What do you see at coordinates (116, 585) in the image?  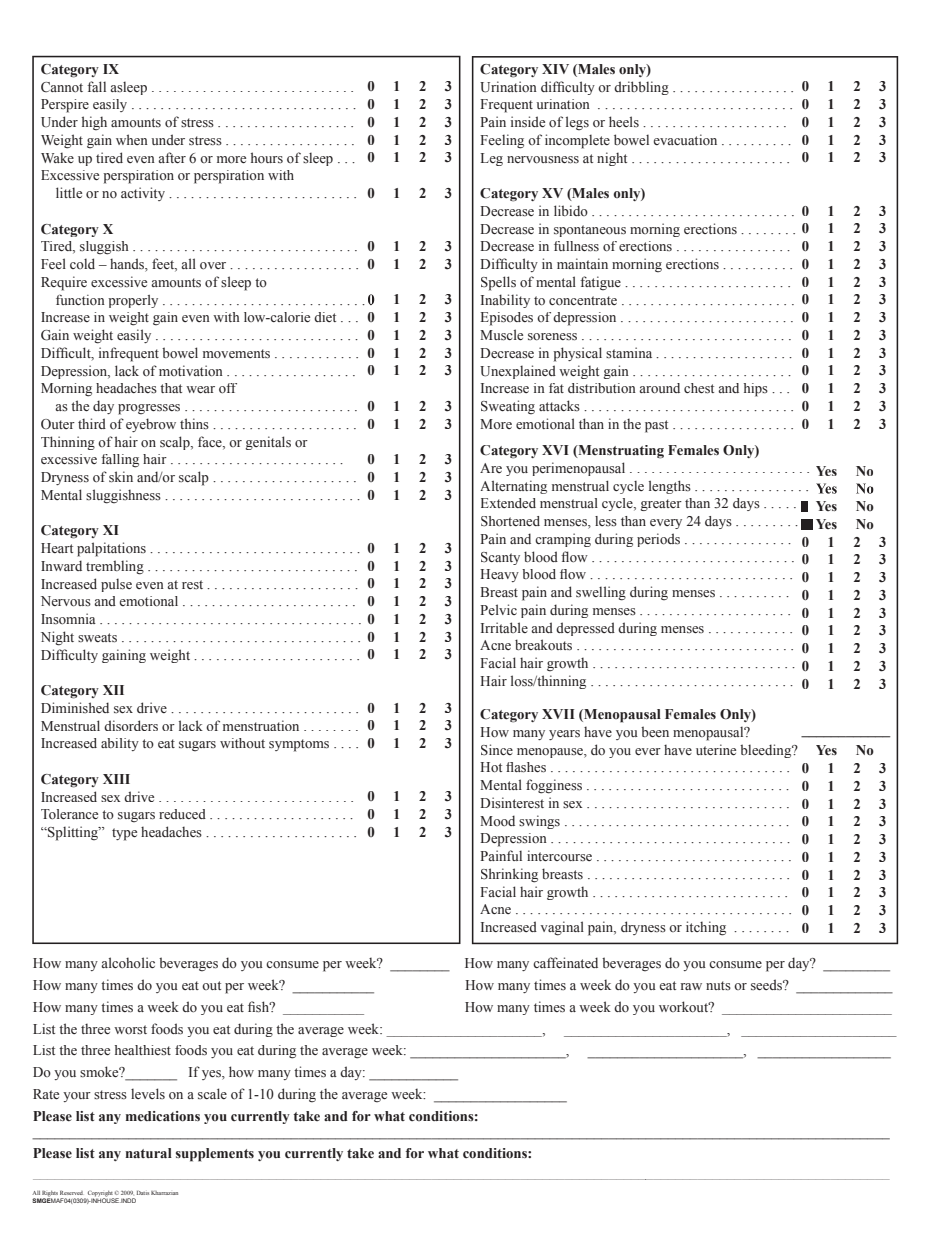 I see `pulse` at bounding box center [116, 585].
